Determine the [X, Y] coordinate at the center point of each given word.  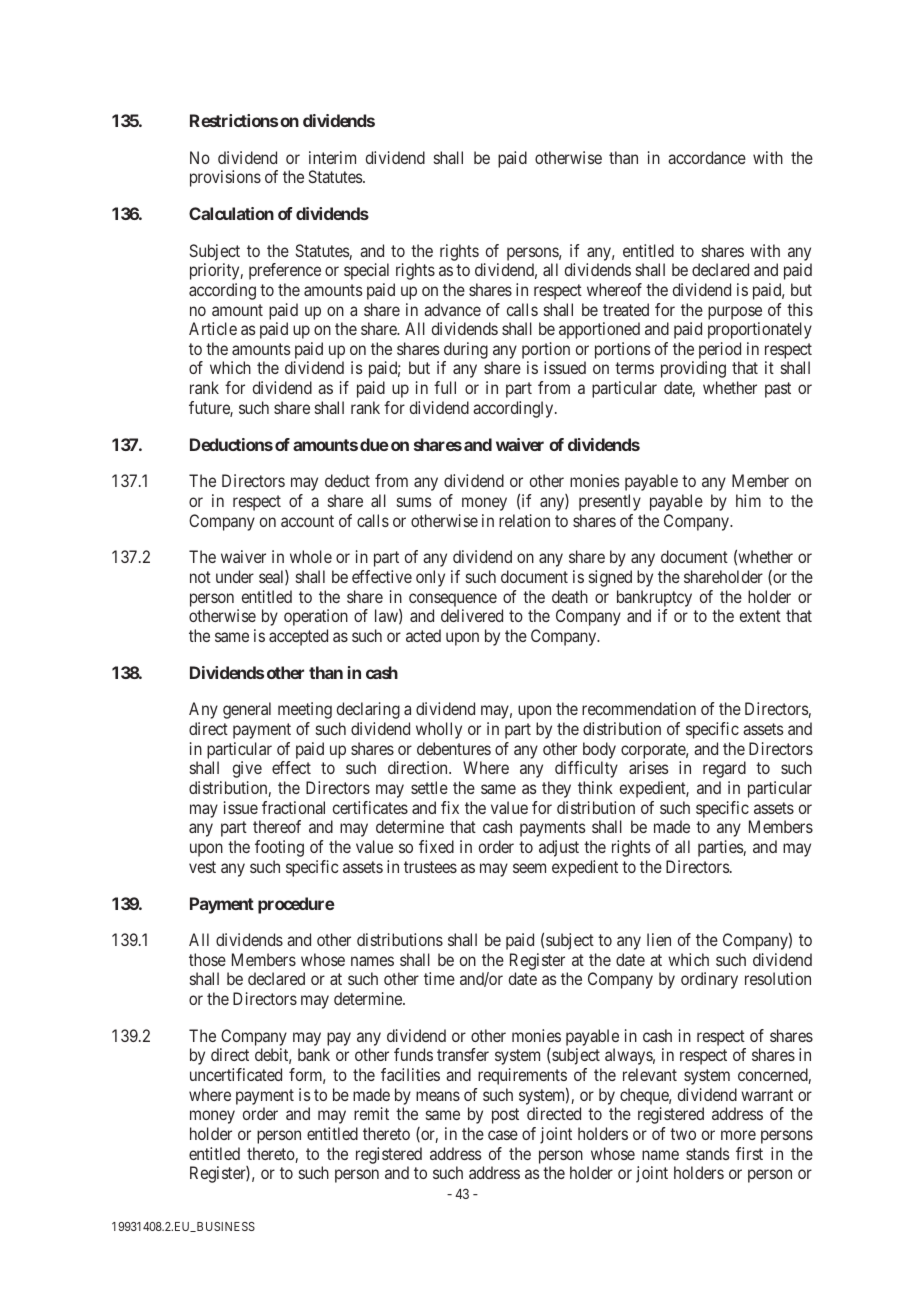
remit [371, 1113]
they [556, 789]
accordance [707, 157]
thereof [277, 826]
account [307, 521]
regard [724, 769]
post [505, 1116]
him [748, 500]
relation [524, 520]
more [738, 1135]
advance [452, 309]
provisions [225, 178]
